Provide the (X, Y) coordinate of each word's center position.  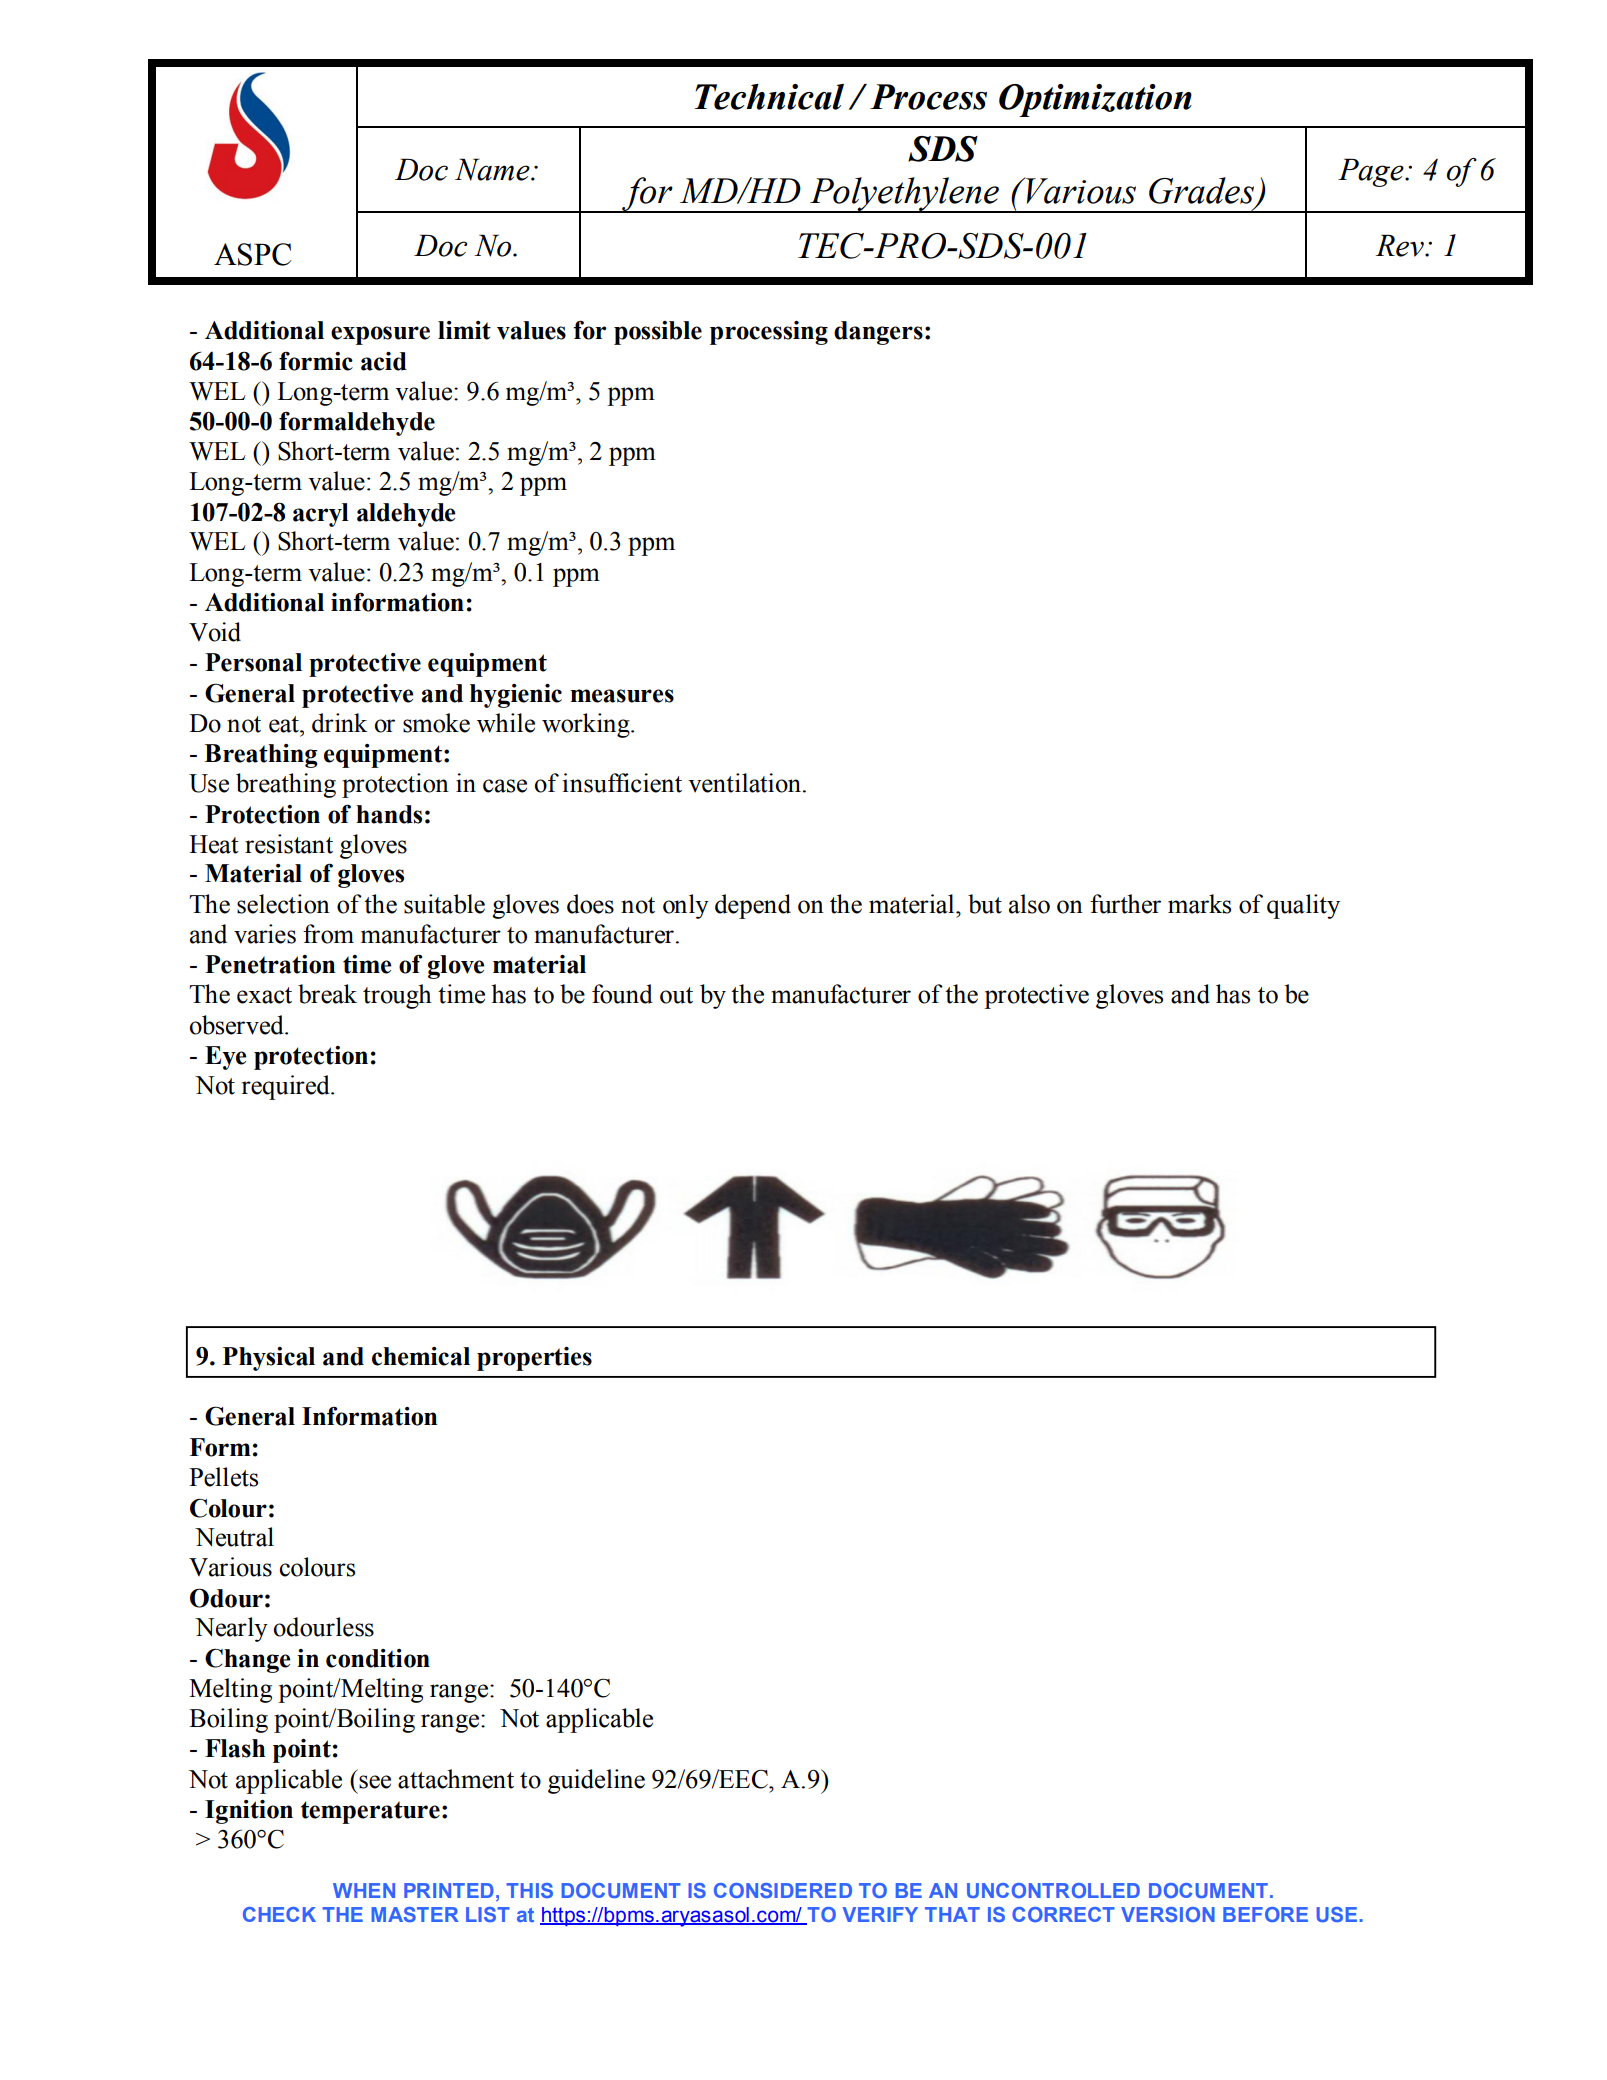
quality (1303, 906)
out (676, 995)
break (327, 994)
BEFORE (1265, 1914)
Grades (1203, 191)
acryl (321, 515)
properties (534, 1359)
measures (622, 696)
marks (1199, 904)
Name (493, 169)
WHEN (364, 1890)
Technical (769, 97)
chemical (421, 1356)
